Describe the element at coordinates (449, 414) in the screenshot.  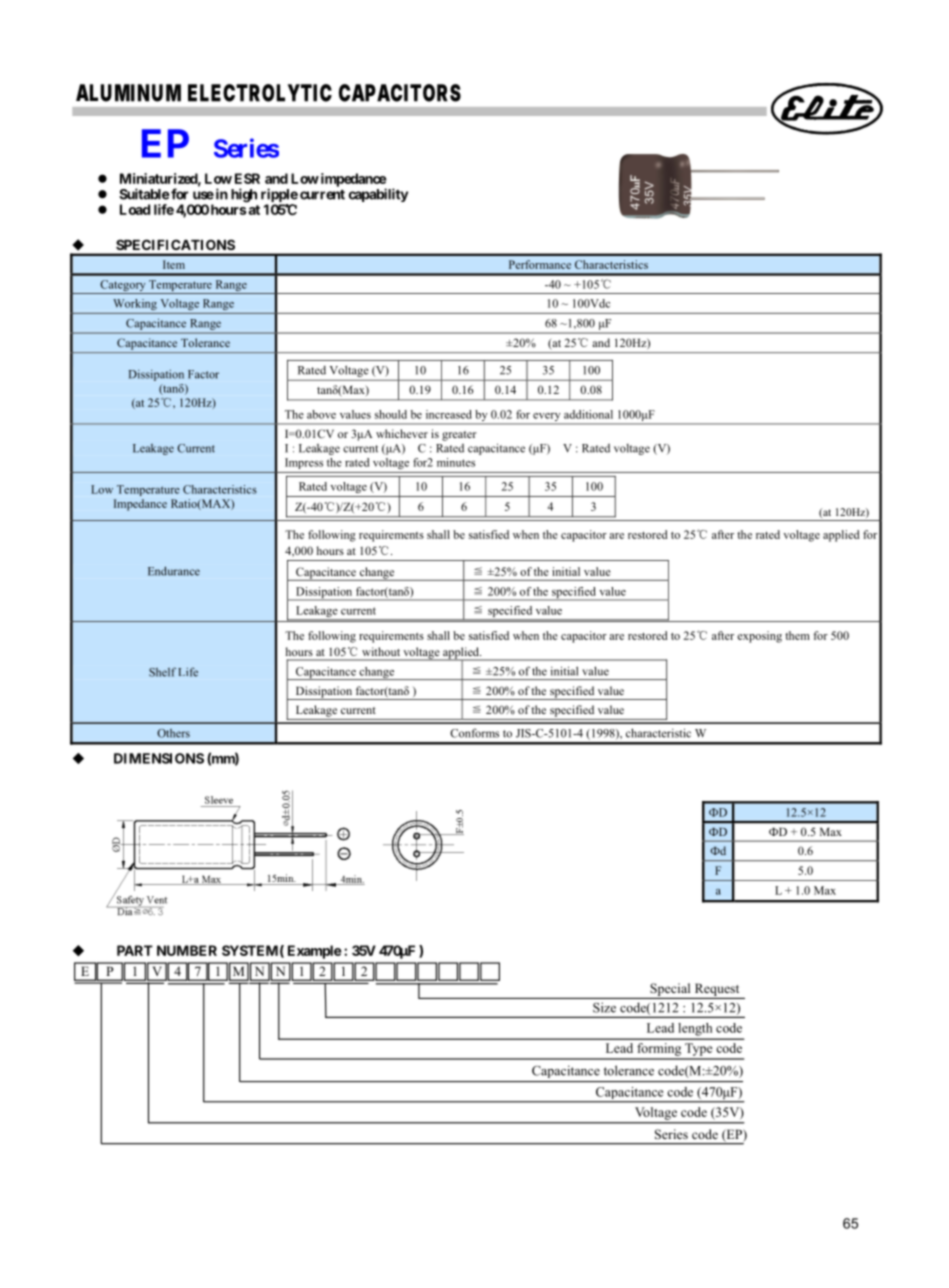
I see `increased` at that location.
